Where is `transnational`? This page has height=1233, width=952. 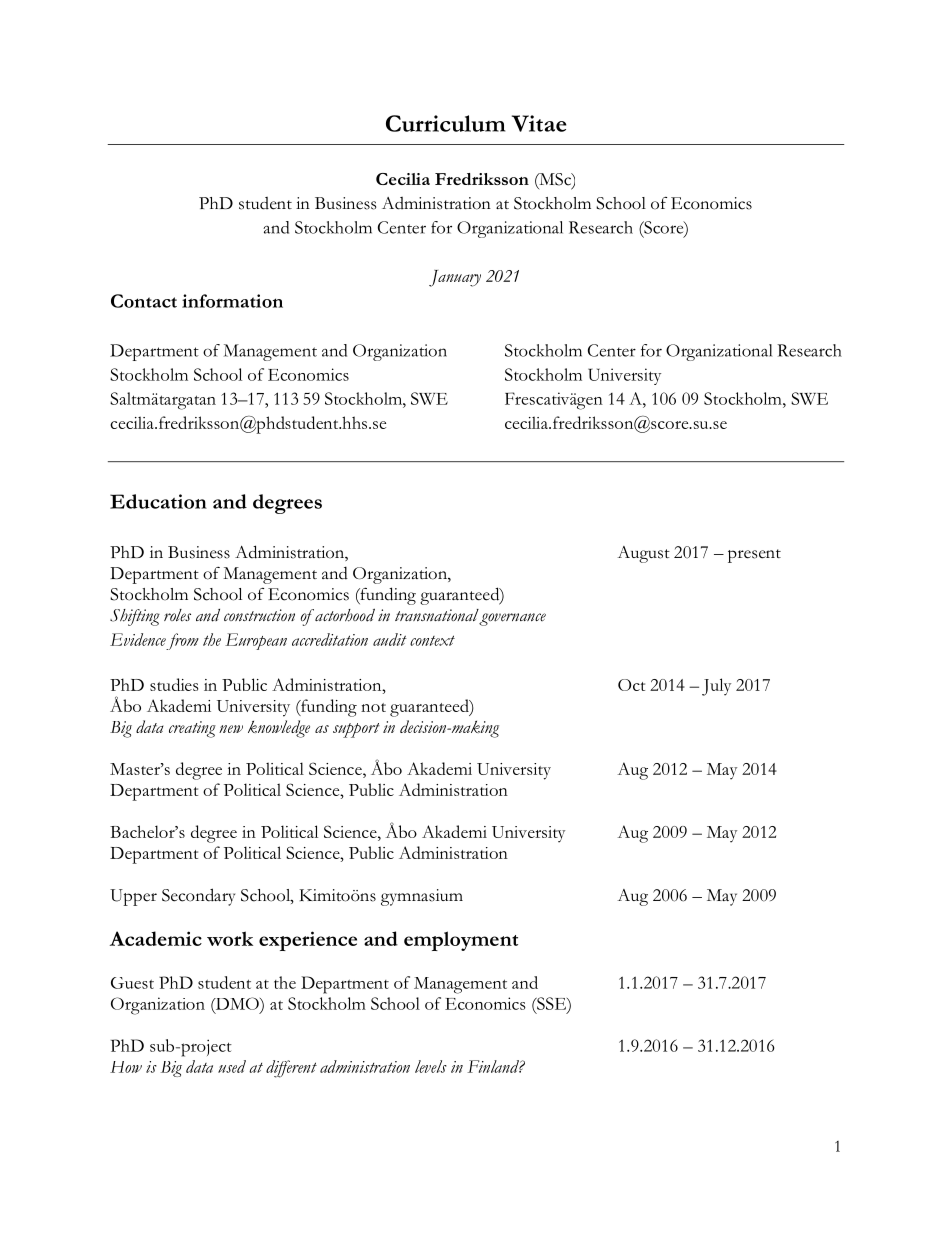
transnational is located at coordinates (437, 615).
